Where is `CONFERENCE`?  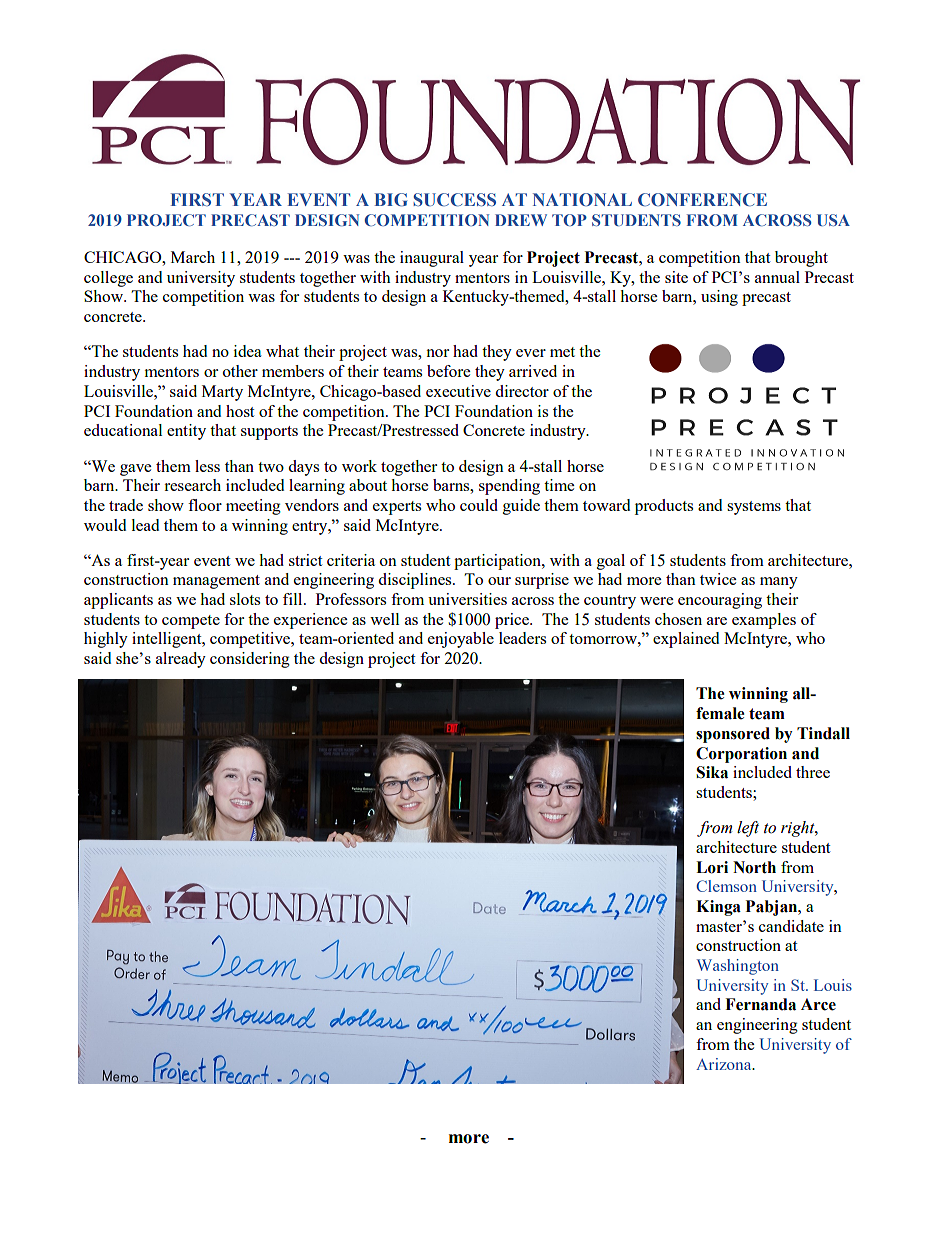 CONFERENCE is located at coordinates (702, 200).
